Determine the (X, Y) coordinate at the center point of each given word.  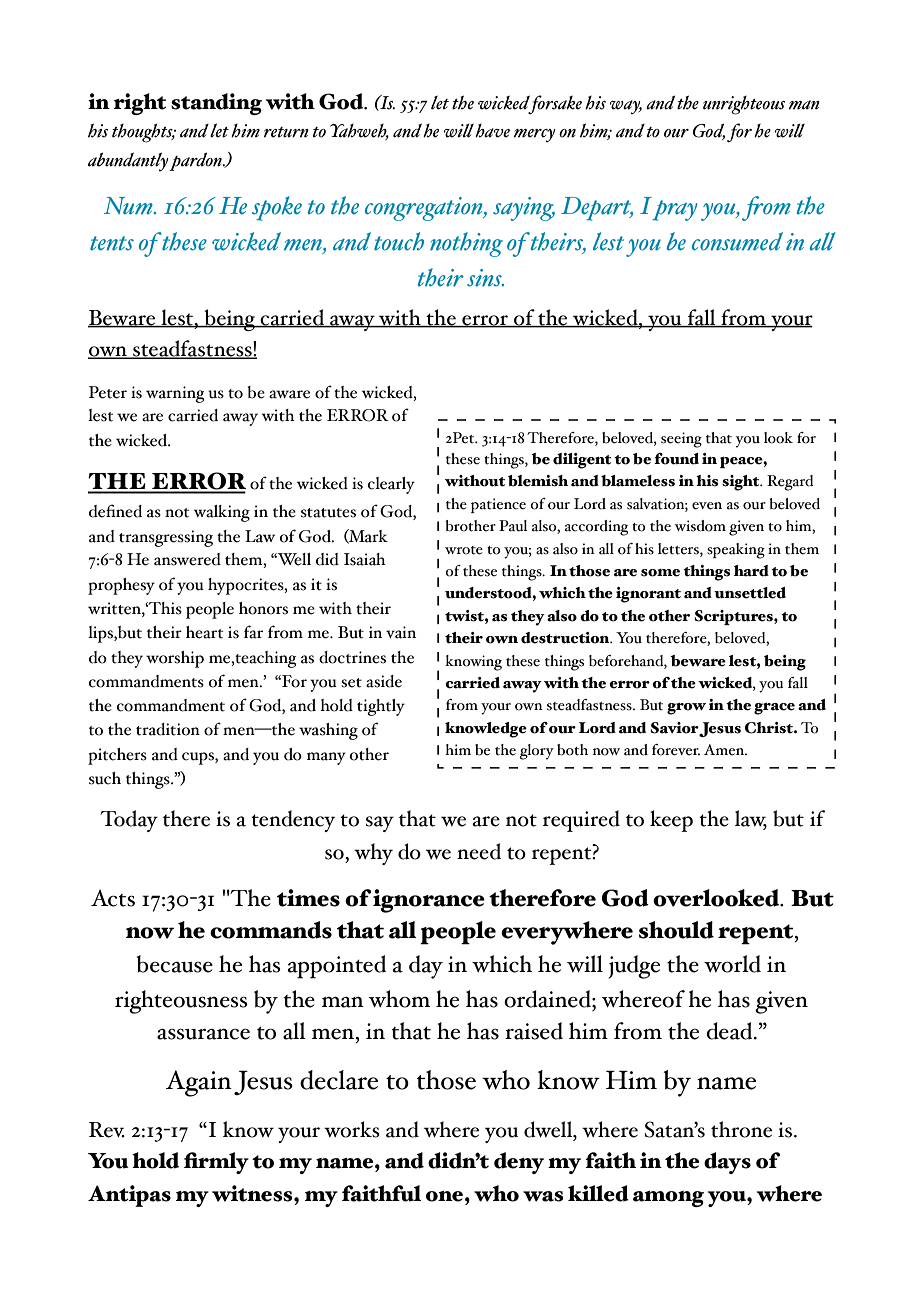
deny (519, 1163)
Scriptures (734, 617)
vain (401, 632)
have (492, 131)
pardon (196, 161)
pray (674, 210)
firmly (216, 1163)
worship (175, 659)
